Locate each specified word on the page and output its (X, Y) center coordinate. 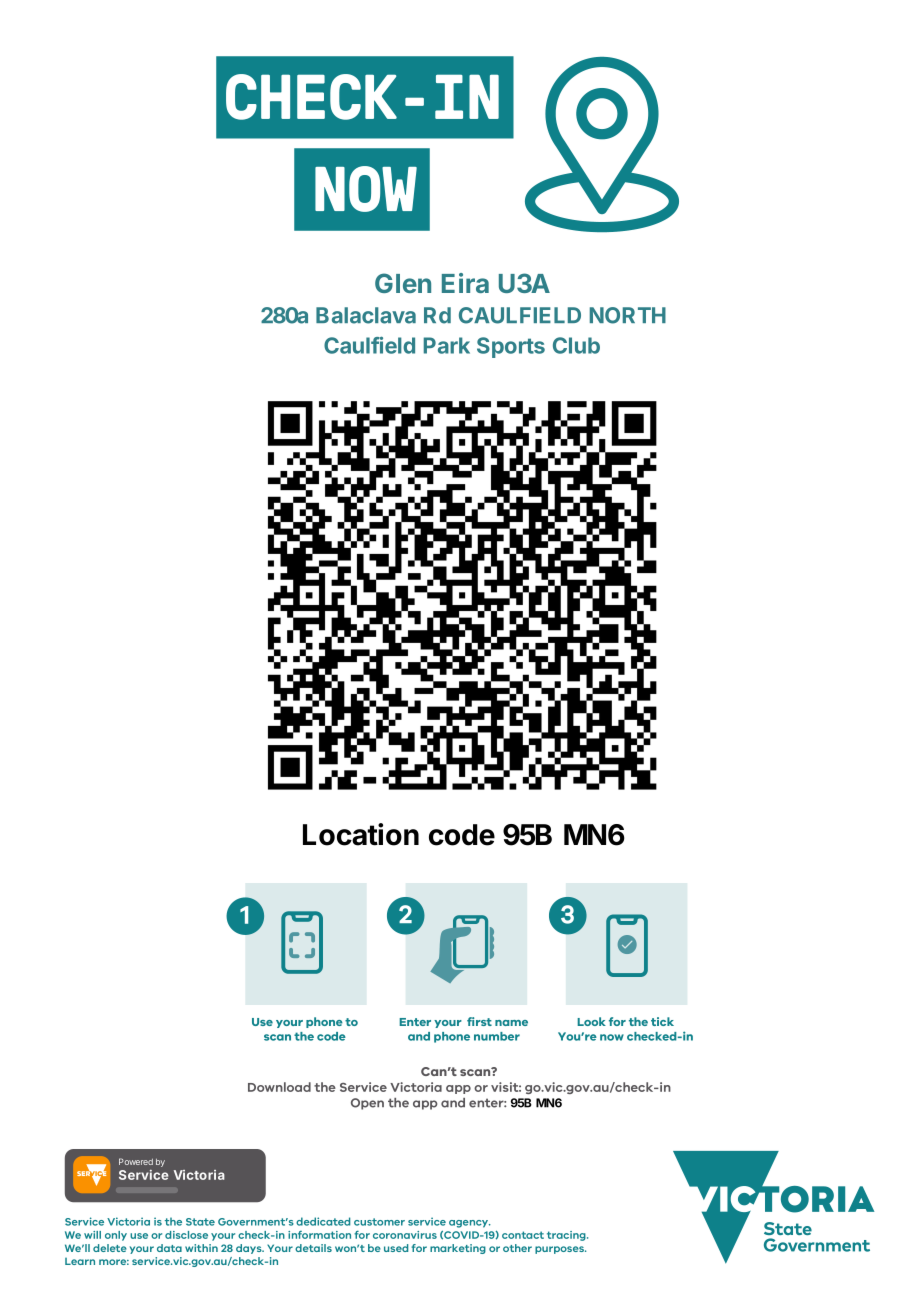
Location (361, 834)
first (479, 1021)
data (169, 1248)
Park (447, 345)
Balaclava (366, 315)
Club (576, 345)
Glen (403, 283)
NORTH (628, 315)
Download (279, 1087)
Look (591, 1021)
